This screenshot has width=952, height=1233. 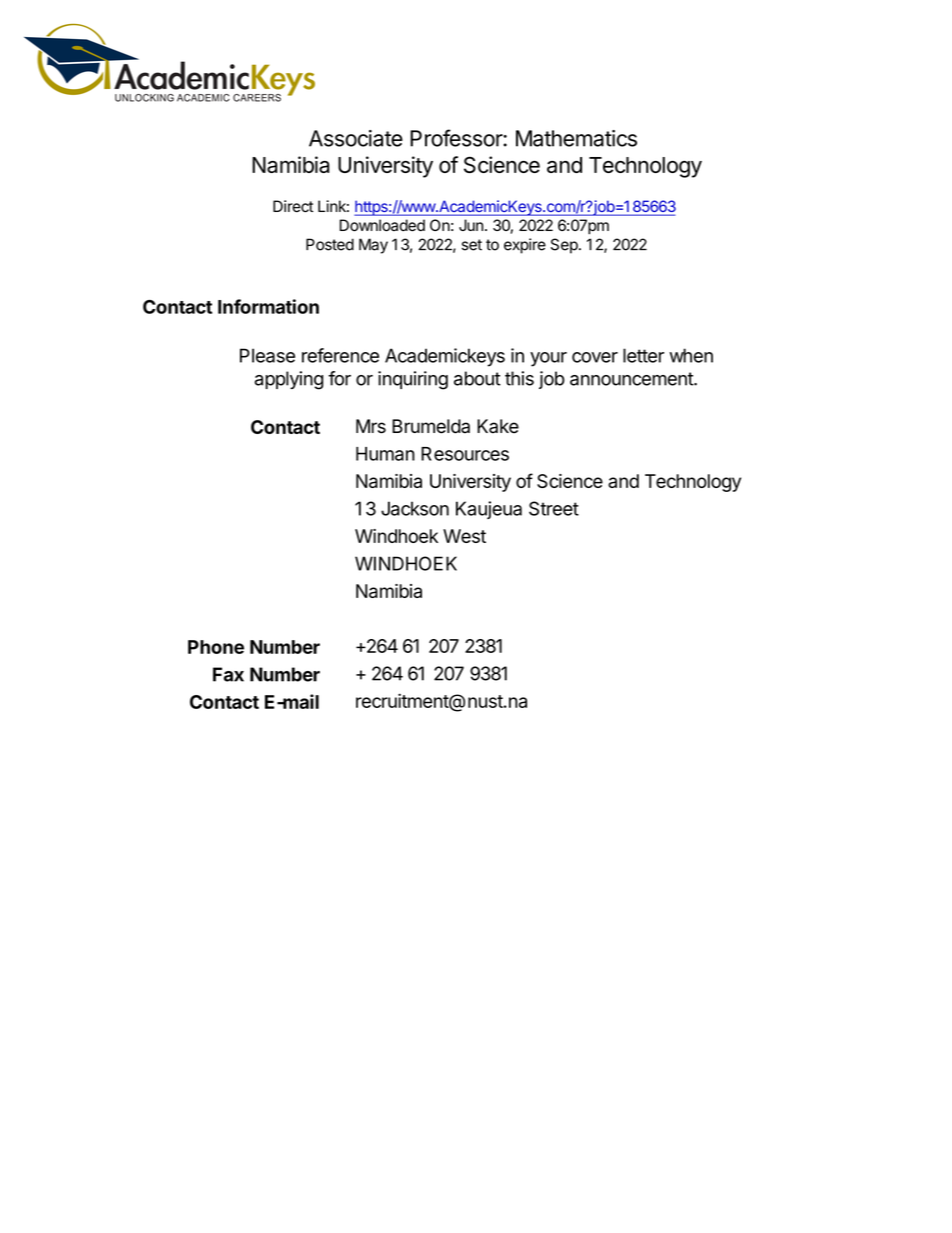 What do you see at coordinates (356, 138) in the screenshot?
I see `Associate` at bounding box center [356, 138].
